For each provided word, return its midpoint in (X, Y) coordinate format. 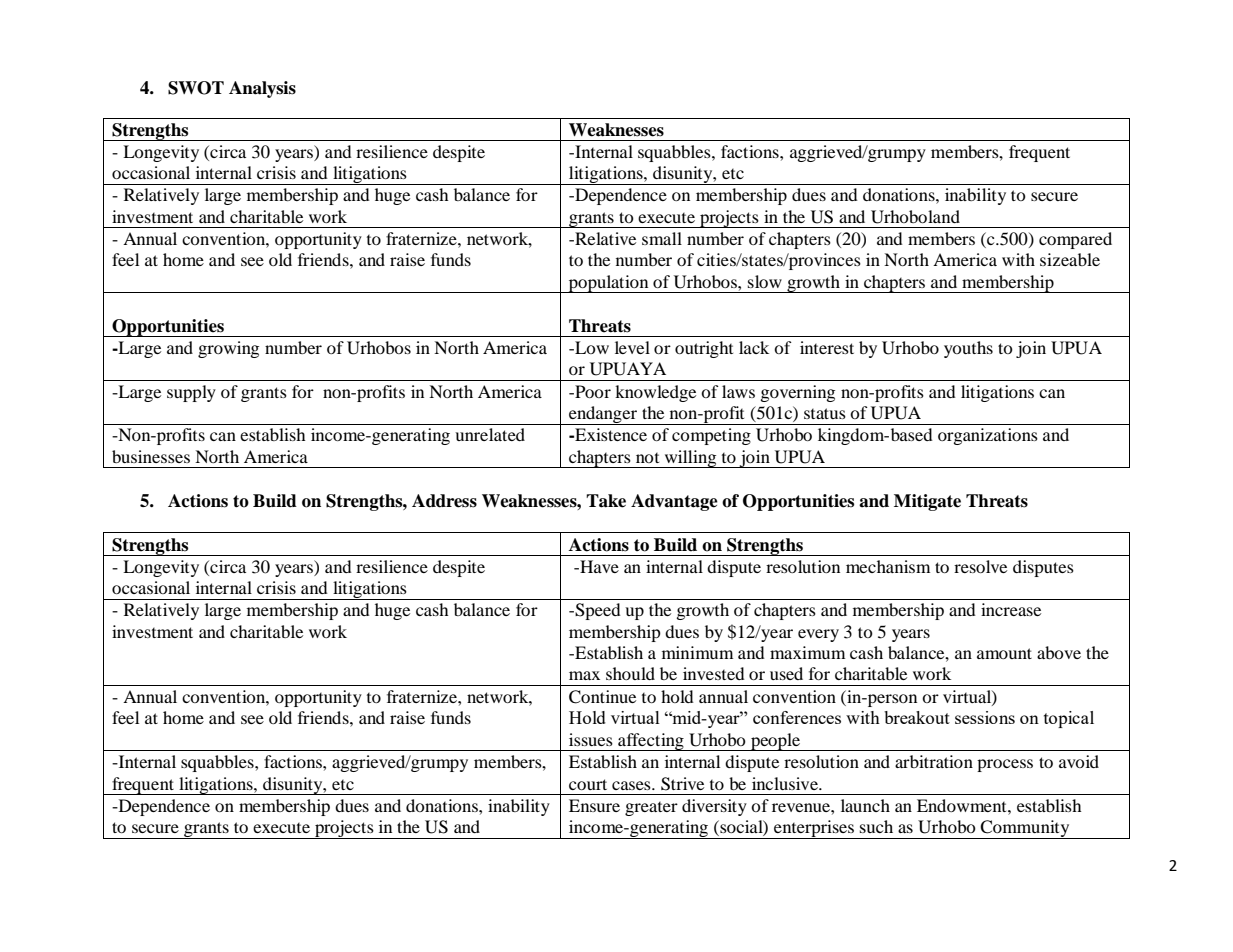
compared (1075, 240)
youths (968, 349)
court (588, 784)
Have (598, 566)
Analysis (262, 89)
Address (444, 501)
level (632, 347)
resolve (980, 566)
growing (228, 349)
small (662, 238)
